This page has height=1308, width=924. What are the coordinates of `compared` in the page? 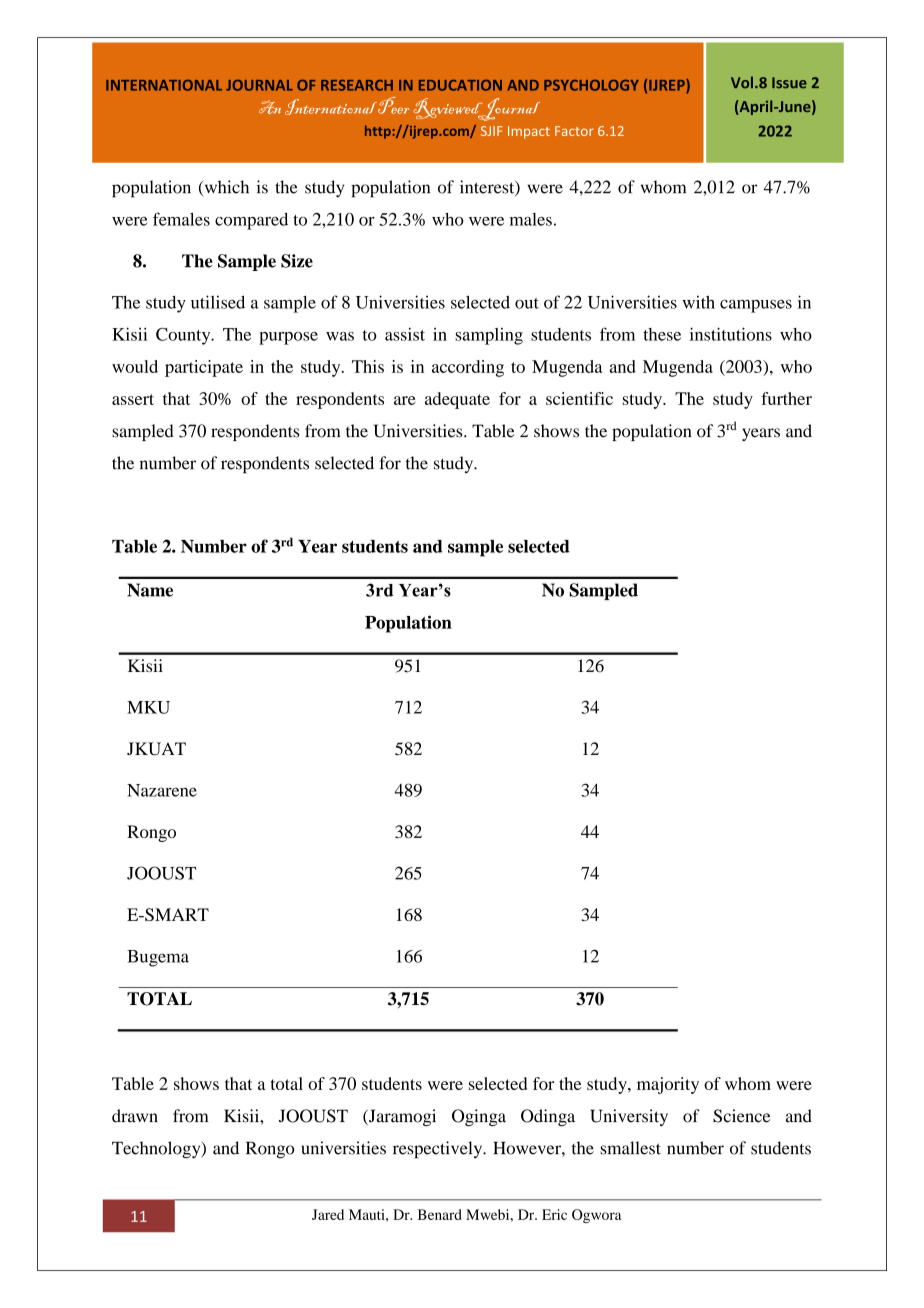 It's located at (251, 221).
